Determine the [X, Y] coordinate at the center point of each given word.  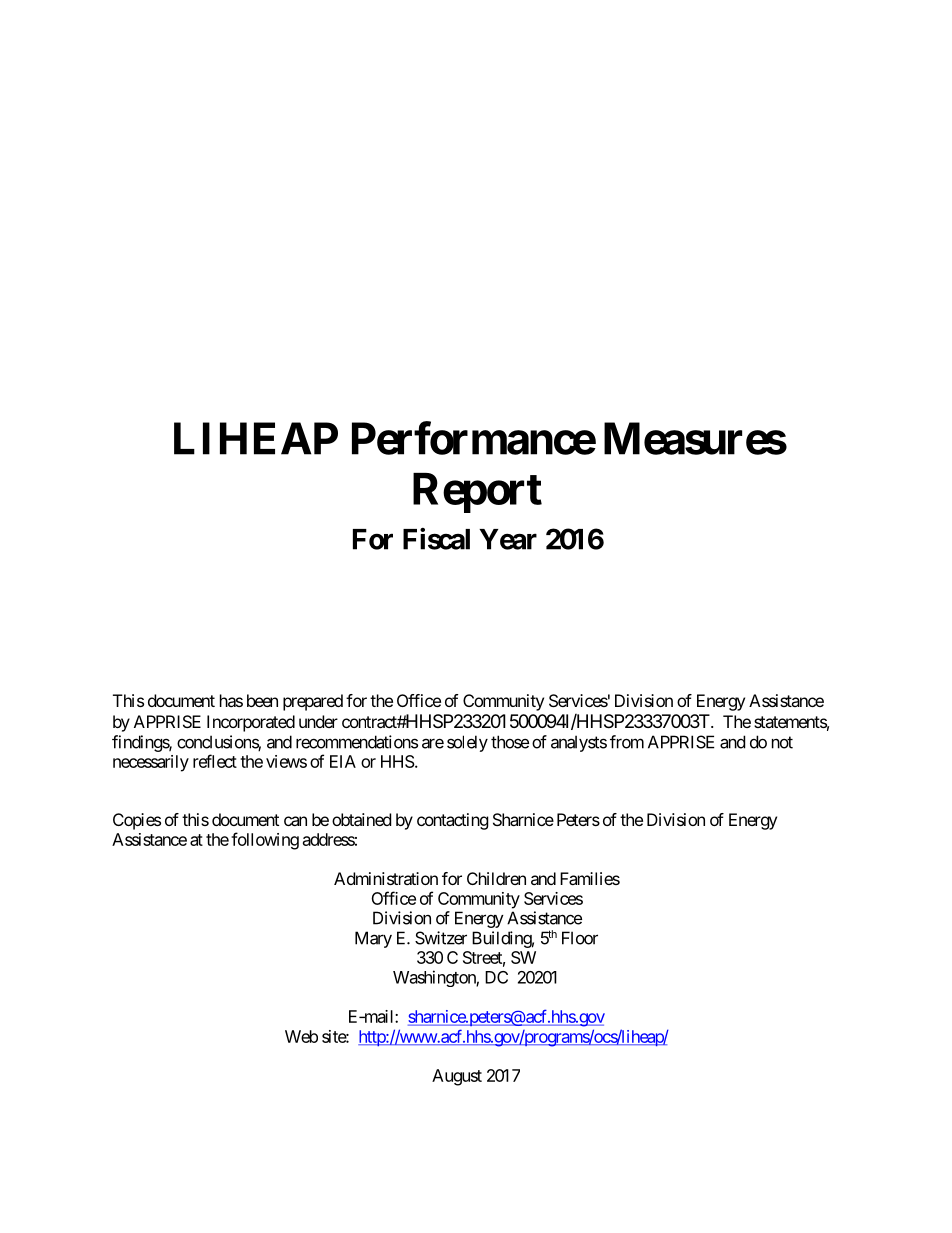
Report [477, 493]
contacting [453, 821]
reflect [215, 761]
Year [508, 539]
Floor [580, 938]
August [457, 1077]
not [782, 742]
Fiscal [436, 539]
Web [301, 1036]
